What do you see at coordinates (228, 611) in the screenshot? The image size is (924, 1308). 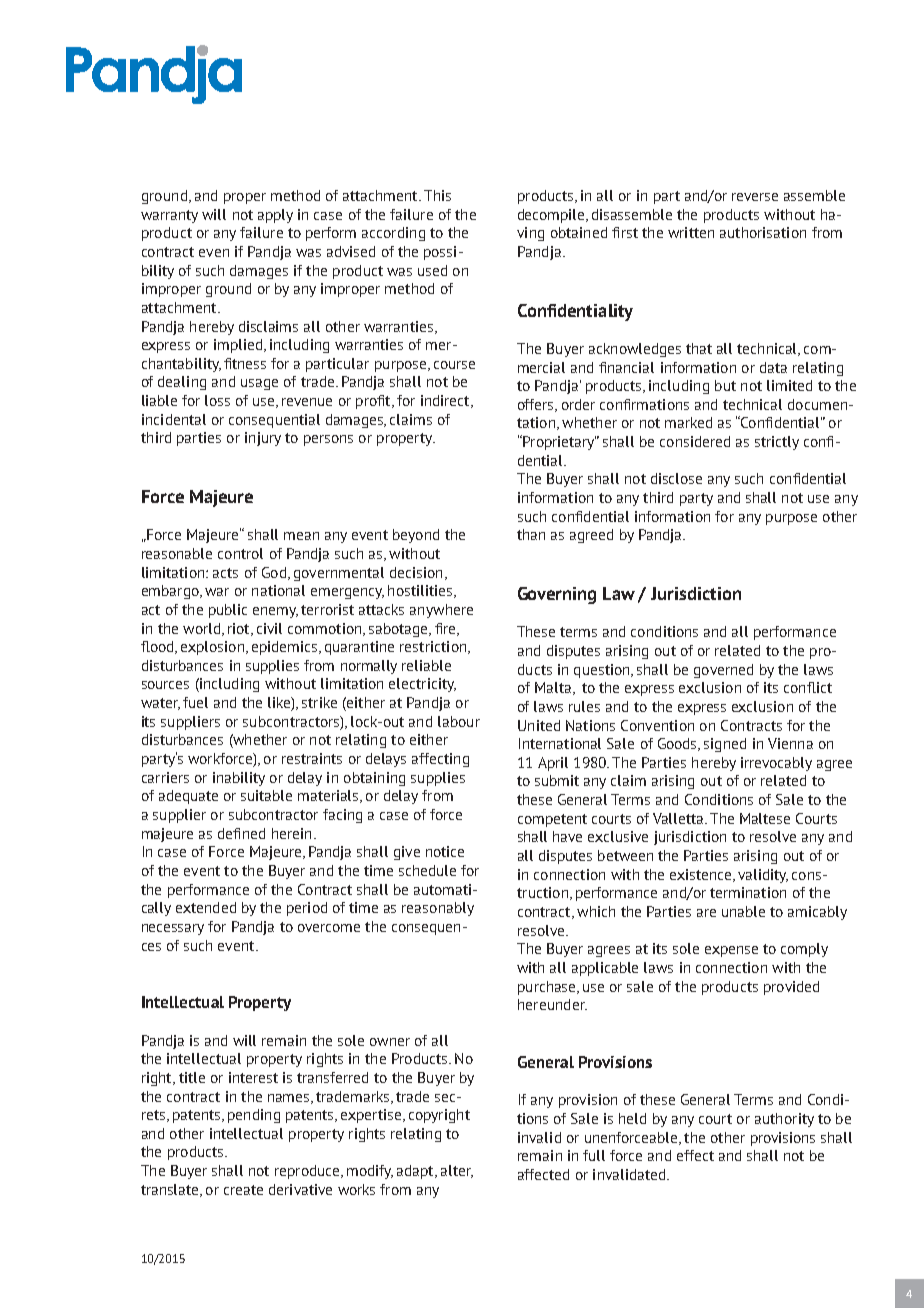 I see `public` at bounding box center [228, 611].
